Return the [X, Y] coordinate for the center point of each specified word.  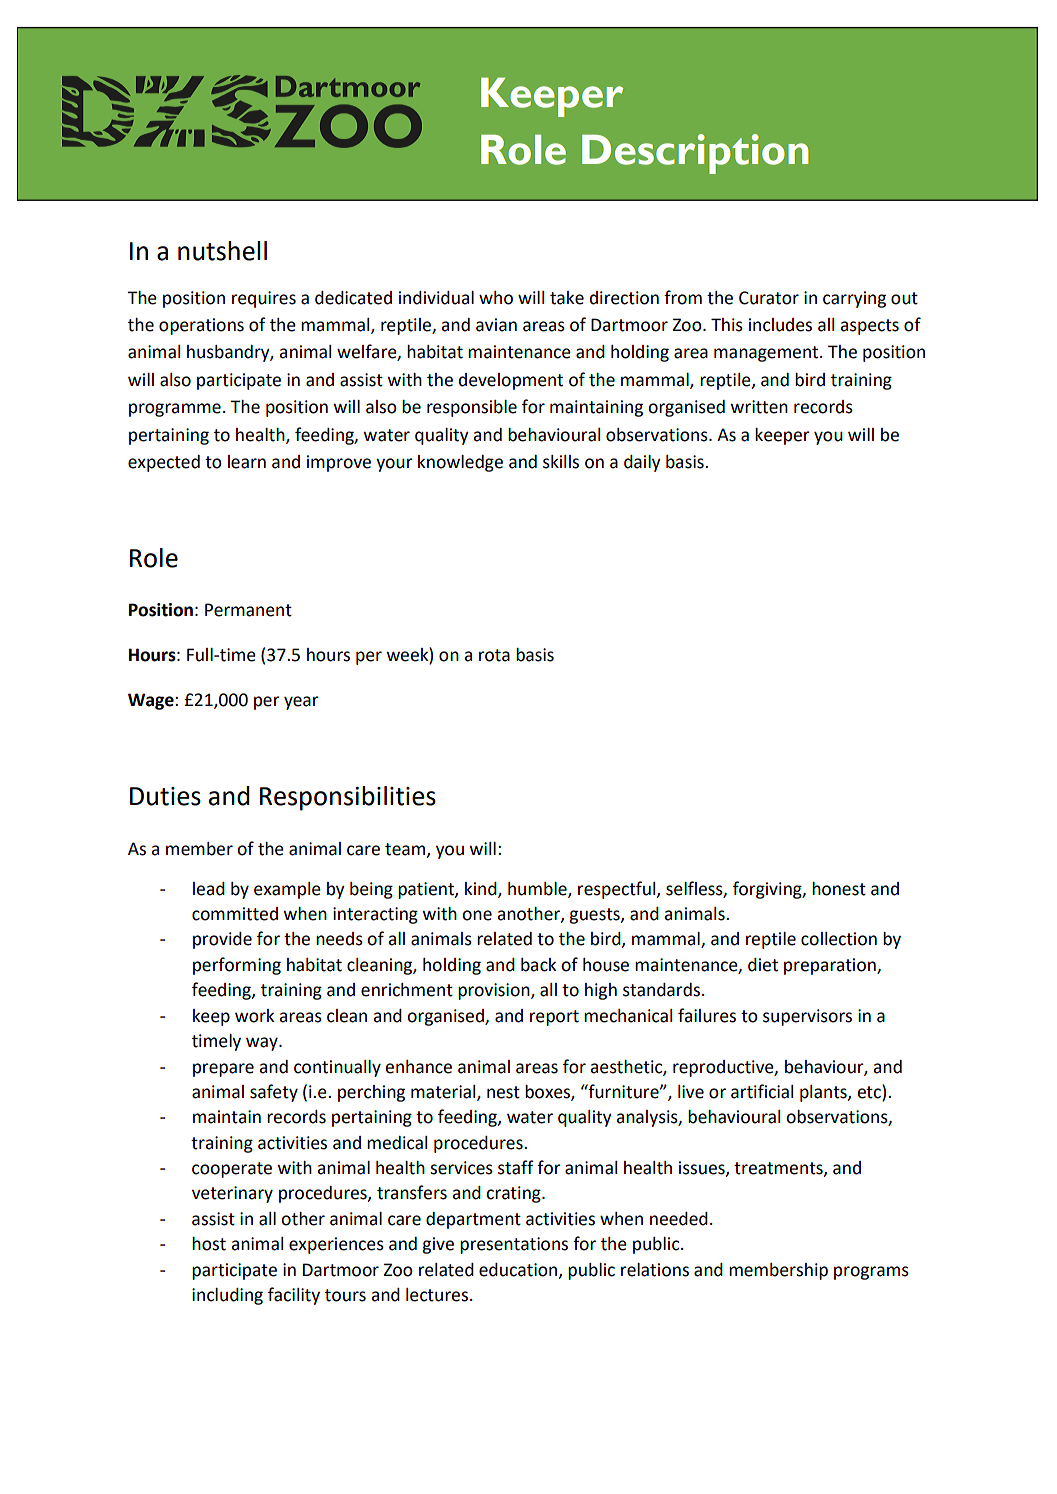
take [567, 298]
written [759, 407]
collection [839, 939]
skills [561, 462]
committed [235, 914]
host [209, 1244]
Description [695, 154]
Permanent [248, 610]
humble [538, 889]
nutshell [222, 251]
